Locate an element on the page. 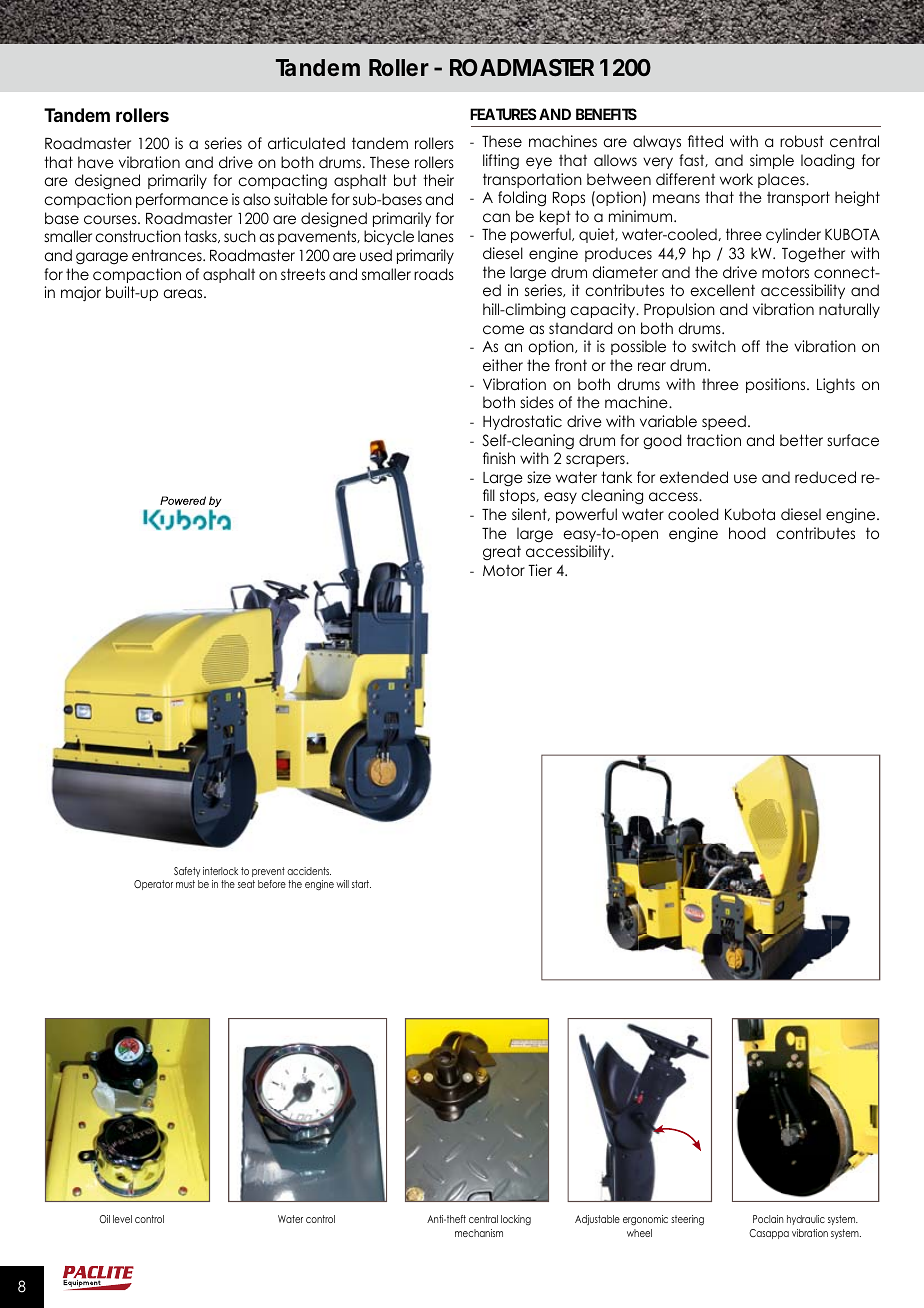 This image has width=924, height=1308. simple is located at coordinates (772, 161).
